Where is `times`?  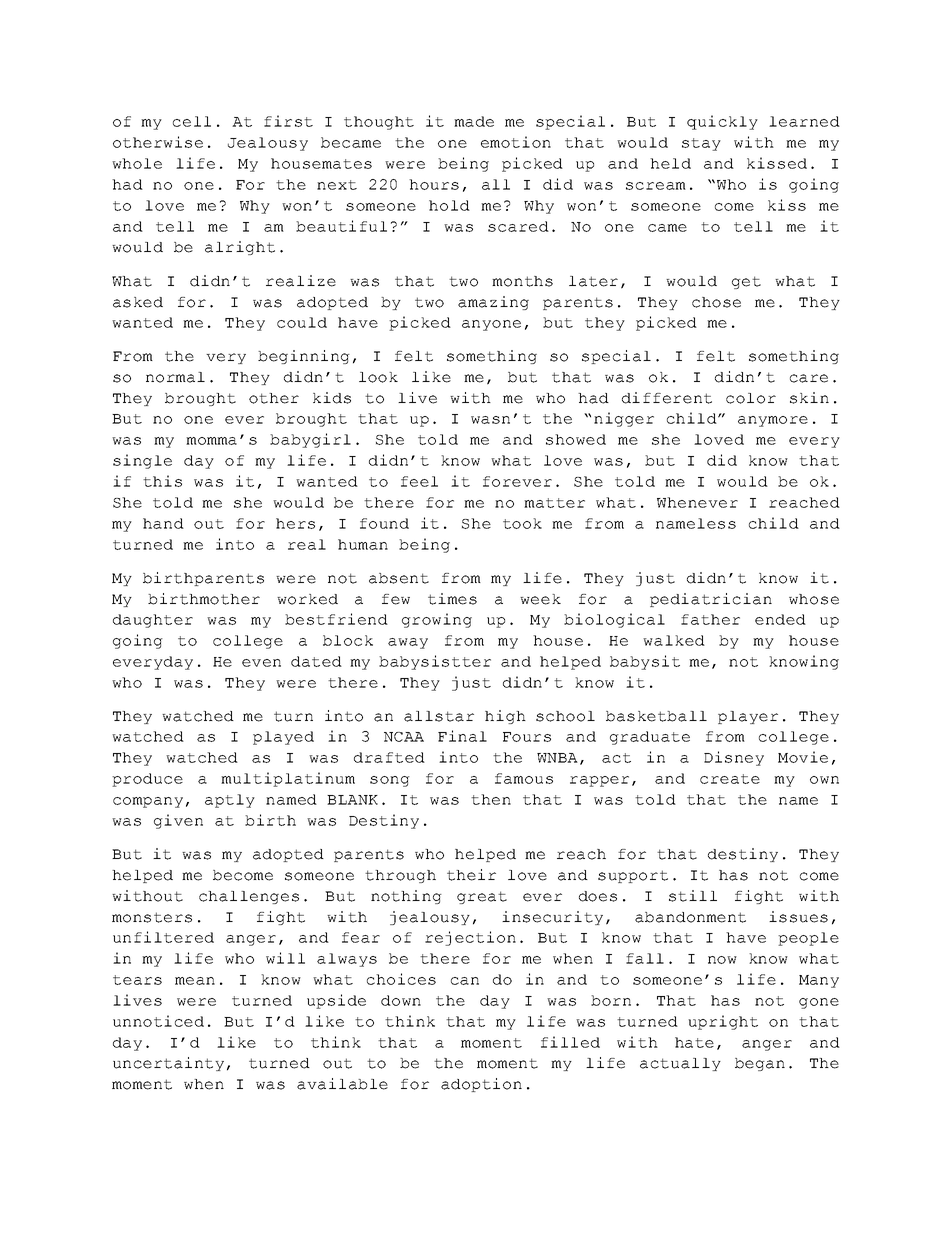 times is located at coordinates (452, 599).
